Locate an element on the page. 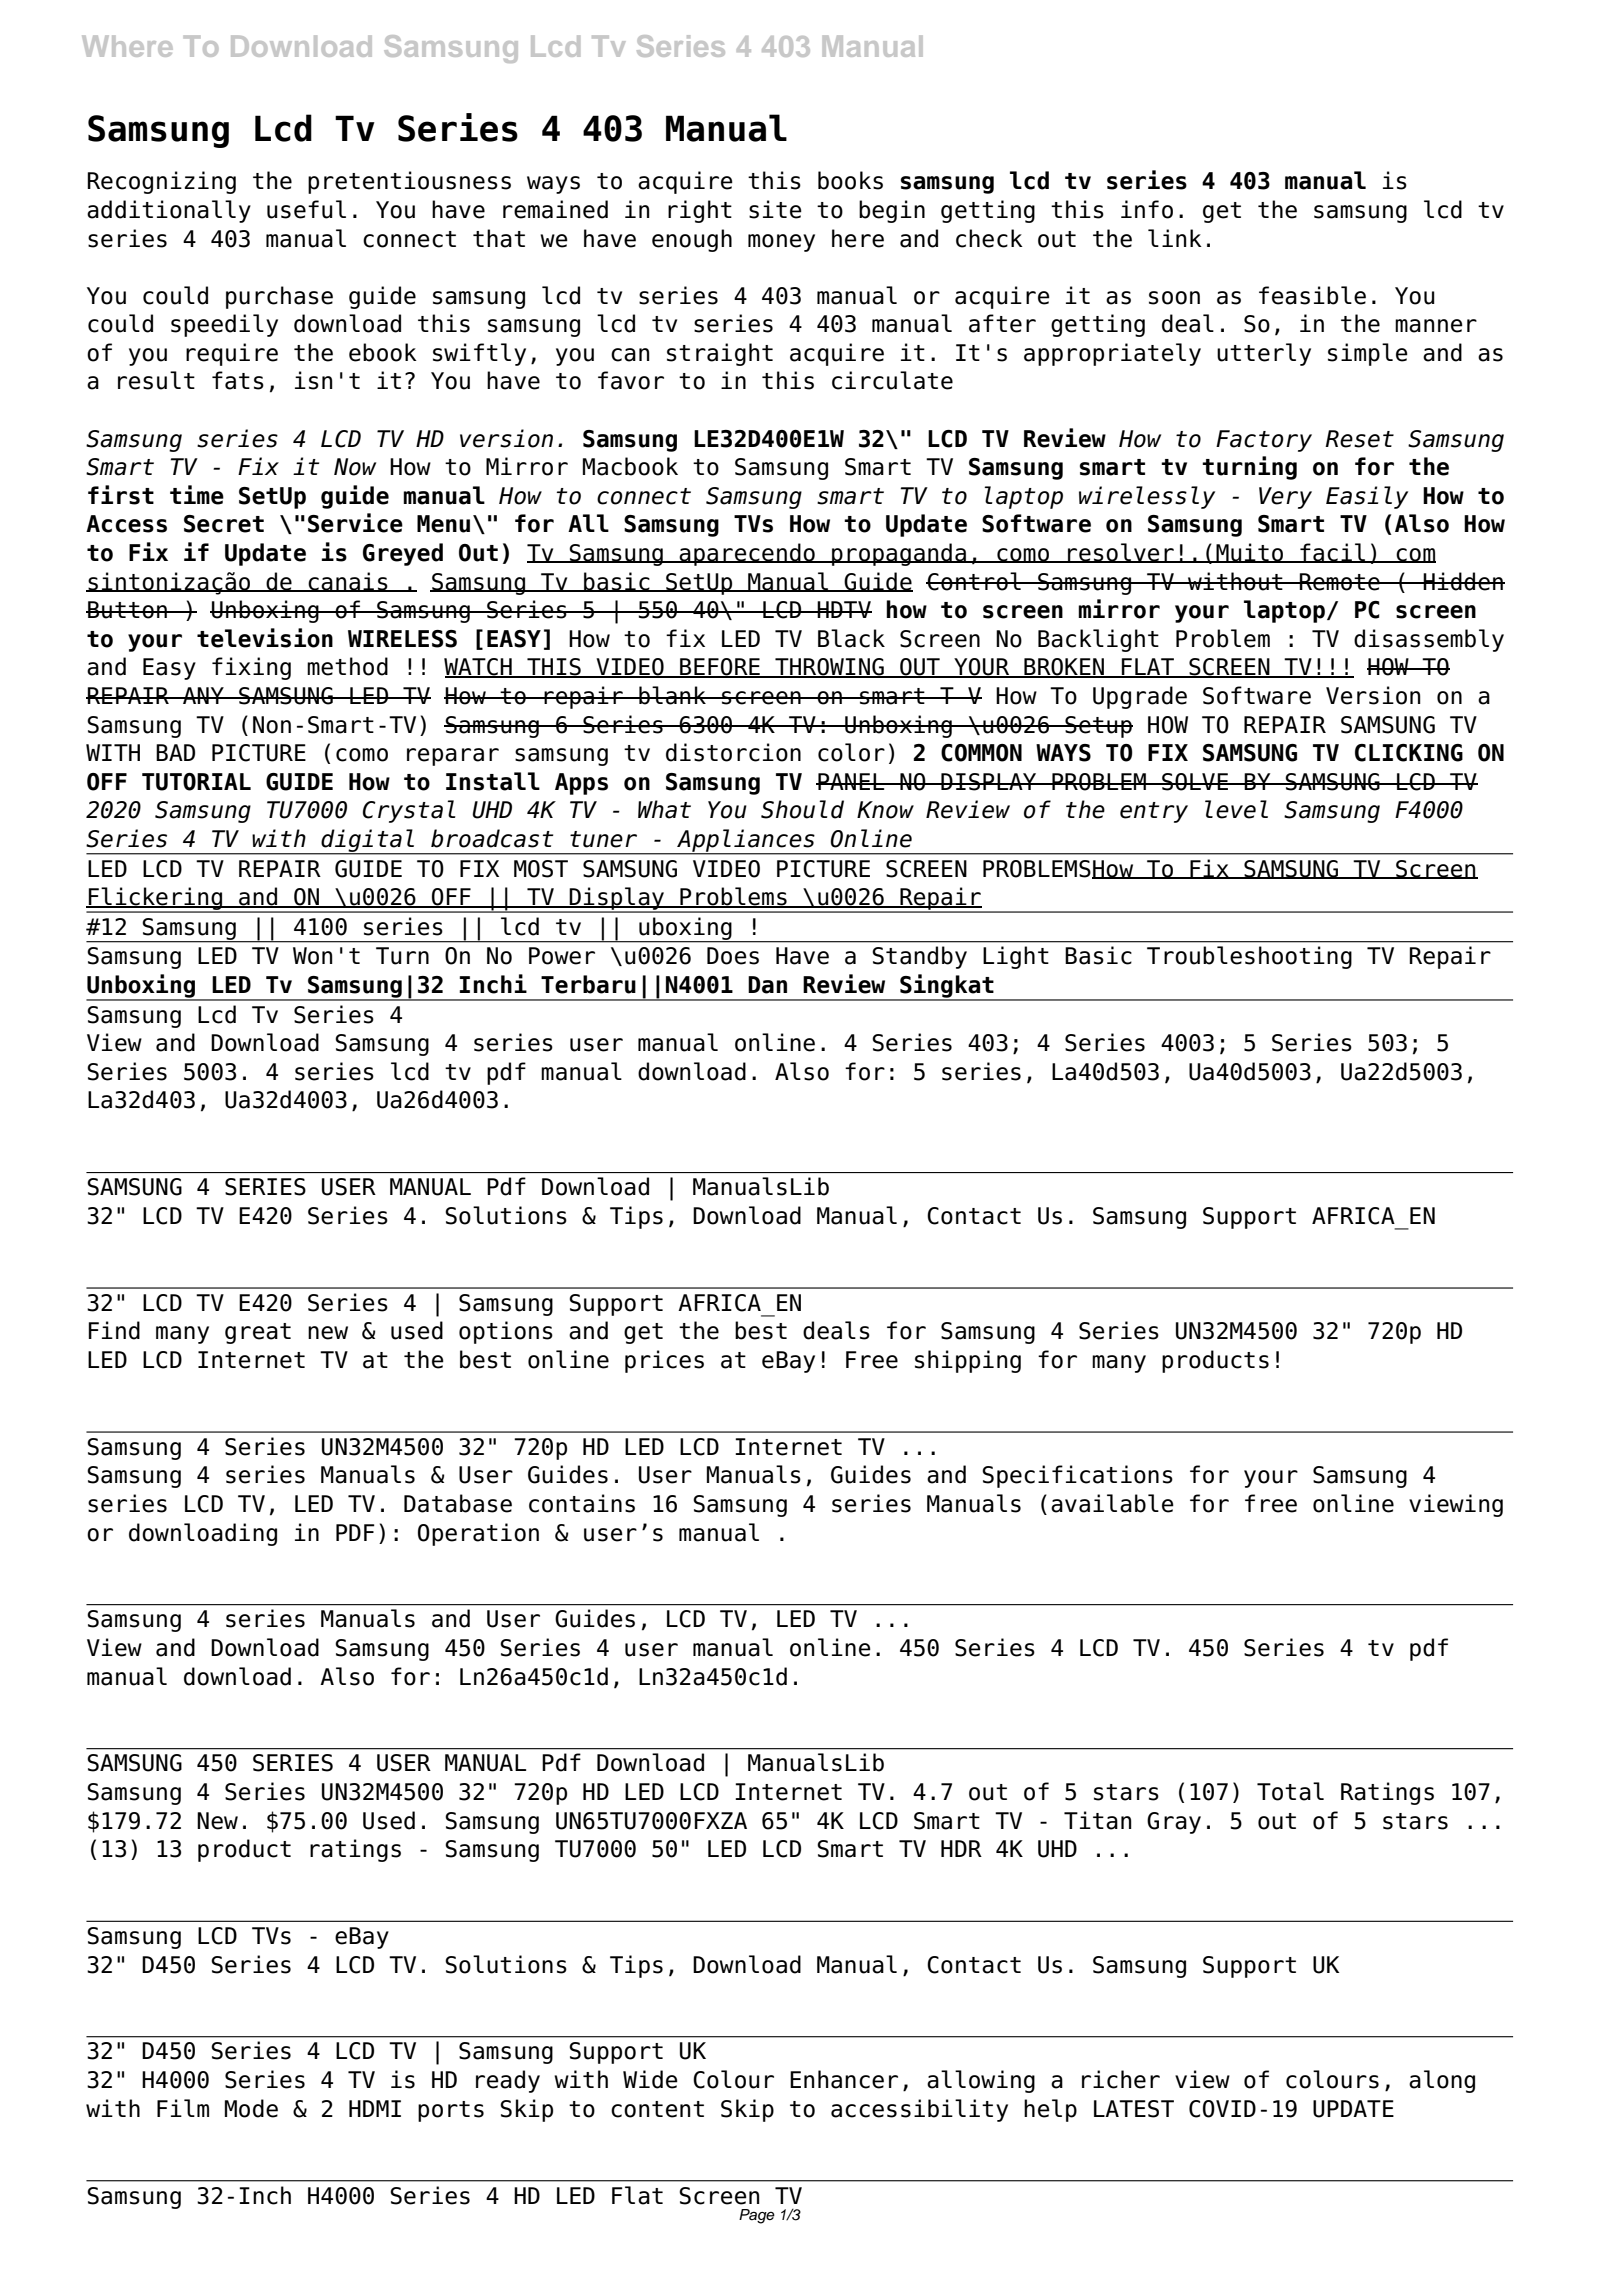 The image size is (1605, 2269). money is located at coordinates (781, 243).
